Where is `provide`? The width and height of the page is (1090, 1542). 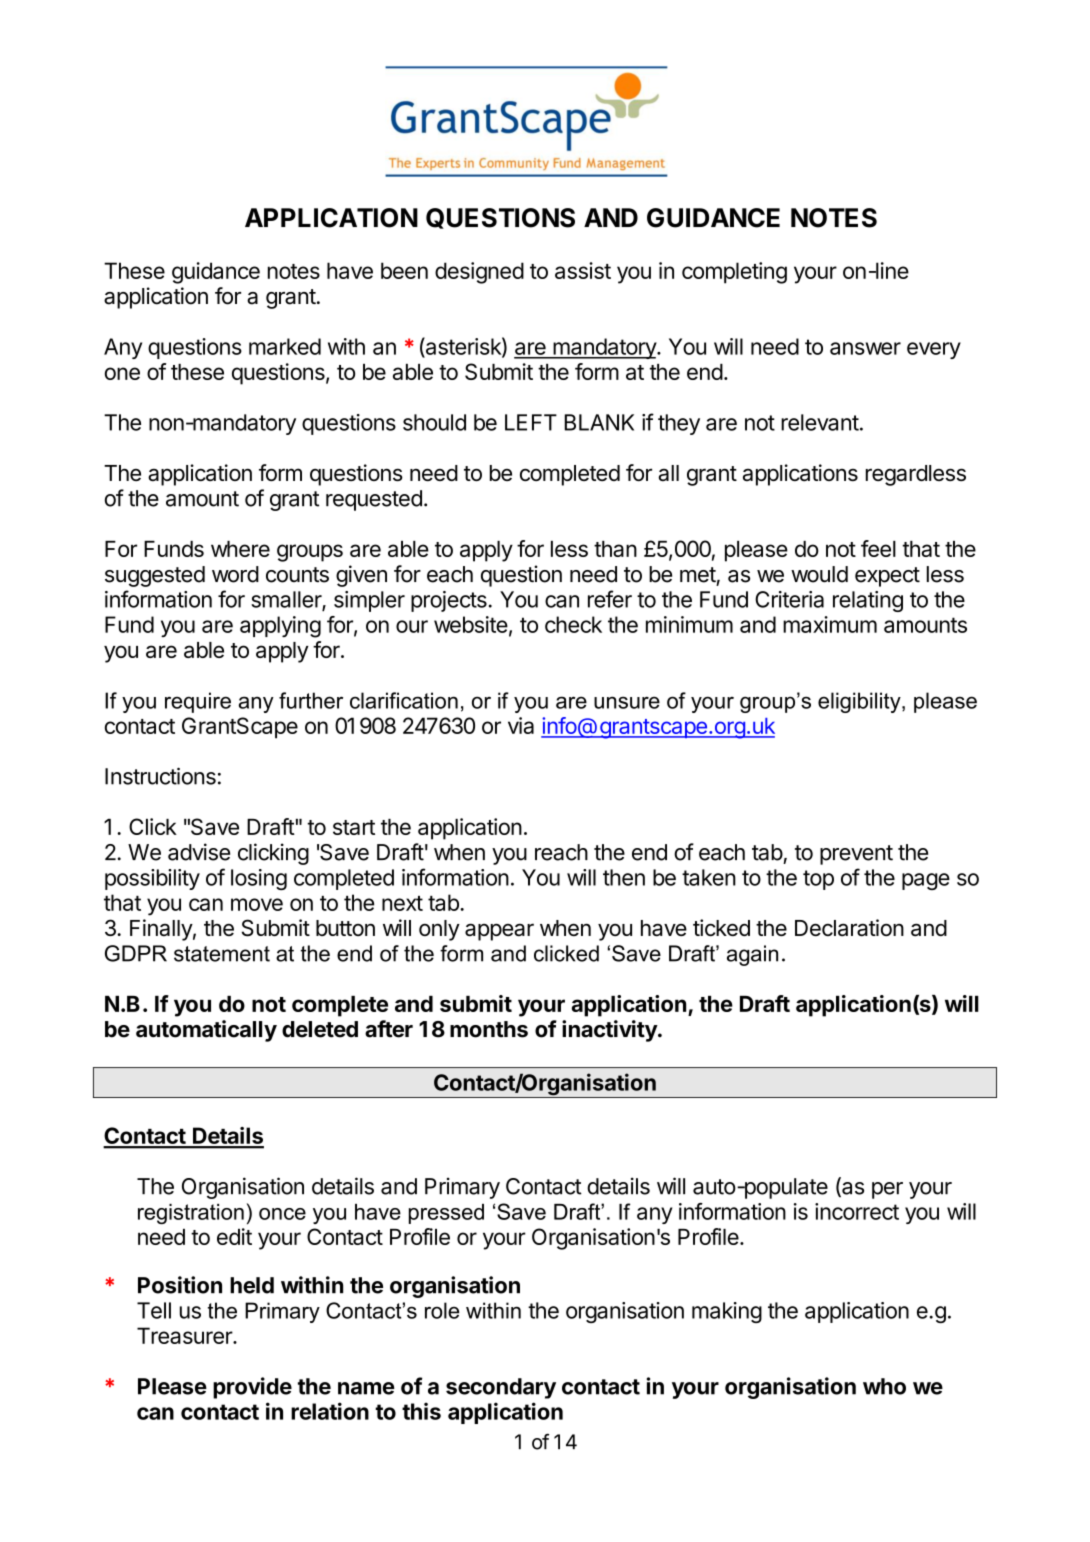
provide is located at coordinates (252, 1388).
